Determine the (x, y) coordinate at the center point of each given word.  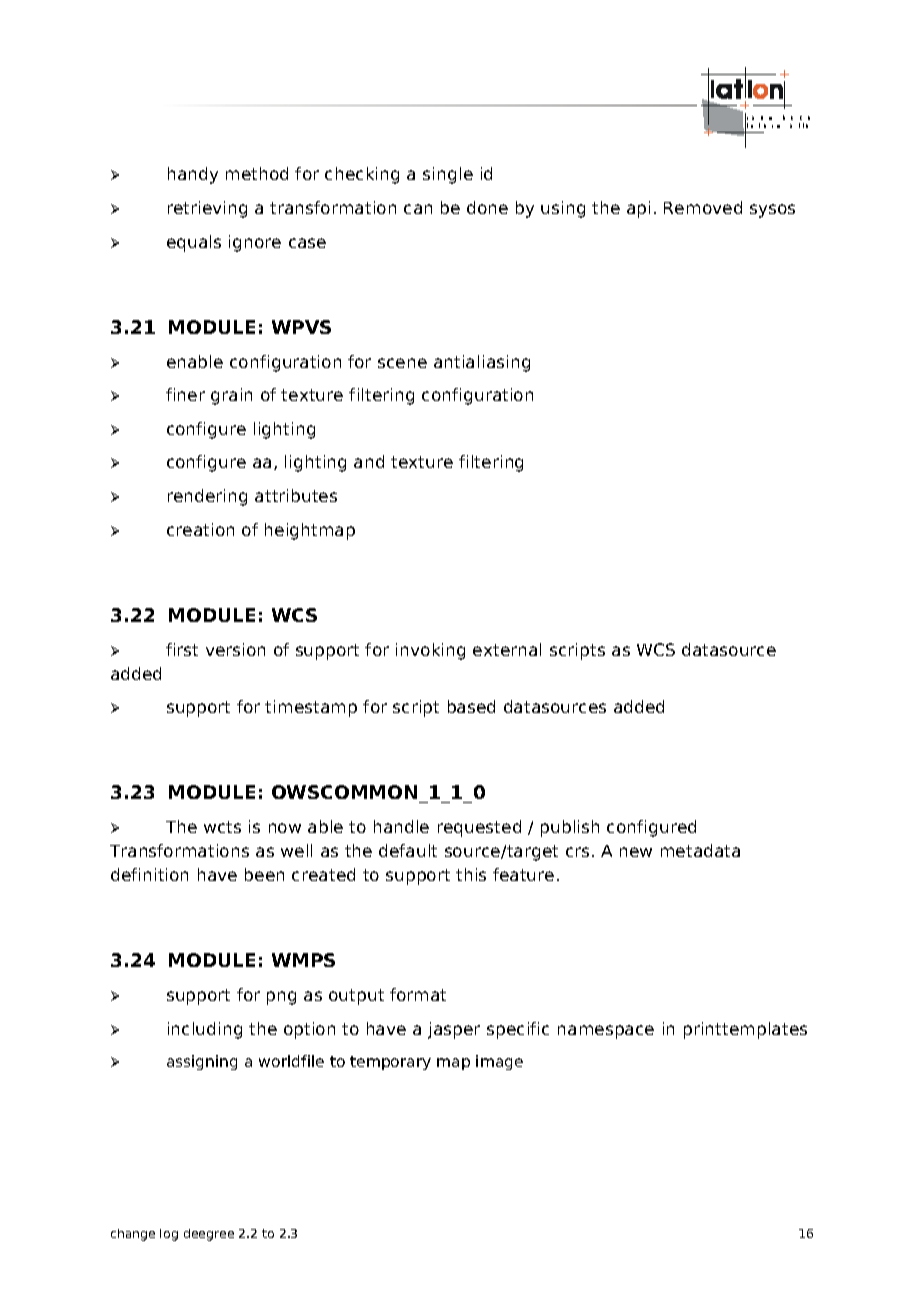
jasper (454, 1030)
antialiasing (482, 363)
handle (401, 826)
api (638, 209)
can (418, 209)
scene (402, 363)
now (285, 828)
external (507, 649)
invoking (430, 651)
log (169, 1235)
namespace (606, 1032)
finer (185, 394)
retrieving (207, 209)
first (182, 649)
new (636, 852)
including (205, 1030)
